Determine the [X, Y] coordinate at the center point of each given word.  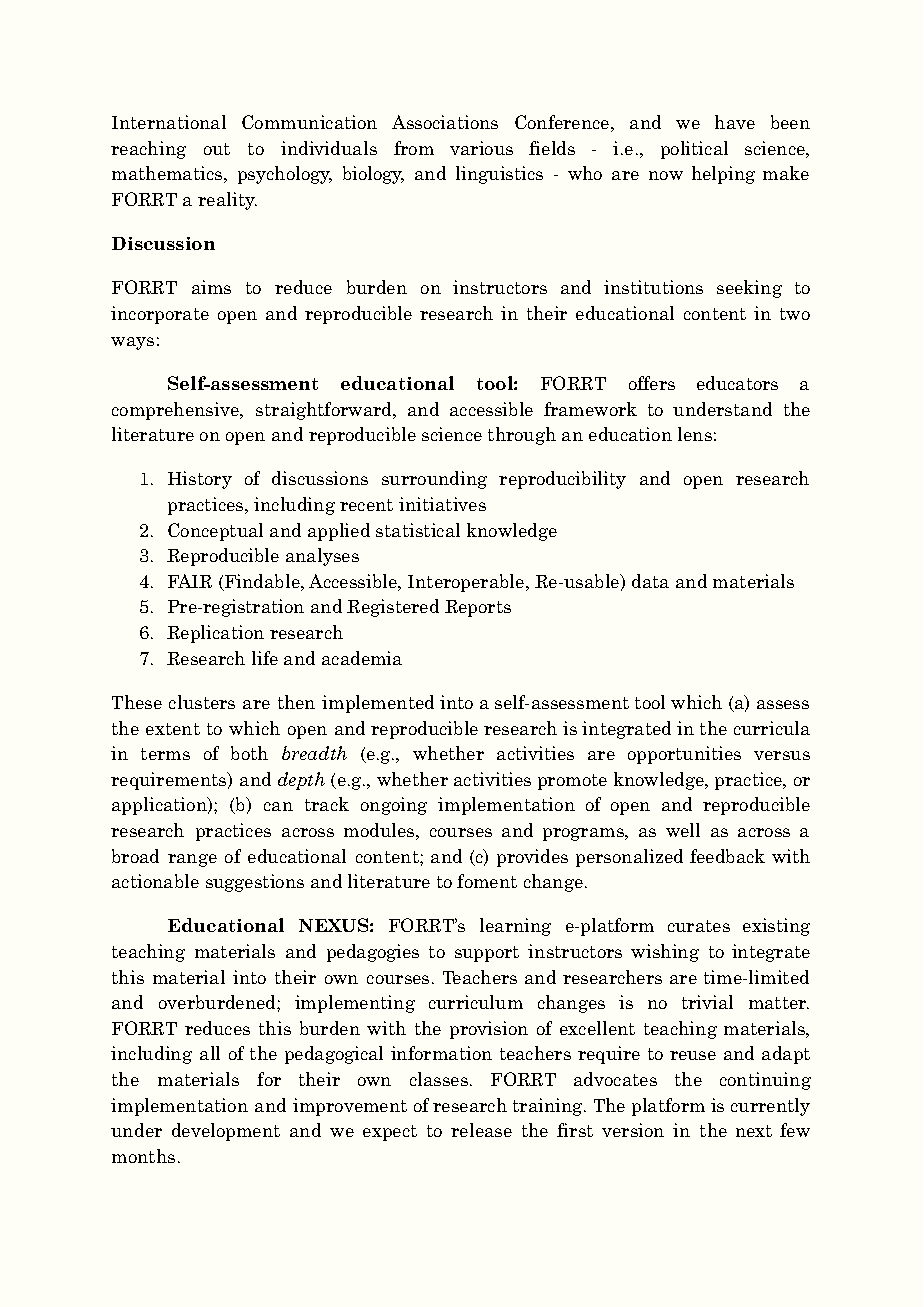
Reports [478, 608]
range [192, 860]
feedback [727, 856]
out [217, 149]
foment [487, 881]
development [226, 1132]
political [694, 150]
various [481, 148]
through [522, 436]
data [650, 581]
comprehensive [176, 411]
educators [737, 383]
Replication [215, 634]
